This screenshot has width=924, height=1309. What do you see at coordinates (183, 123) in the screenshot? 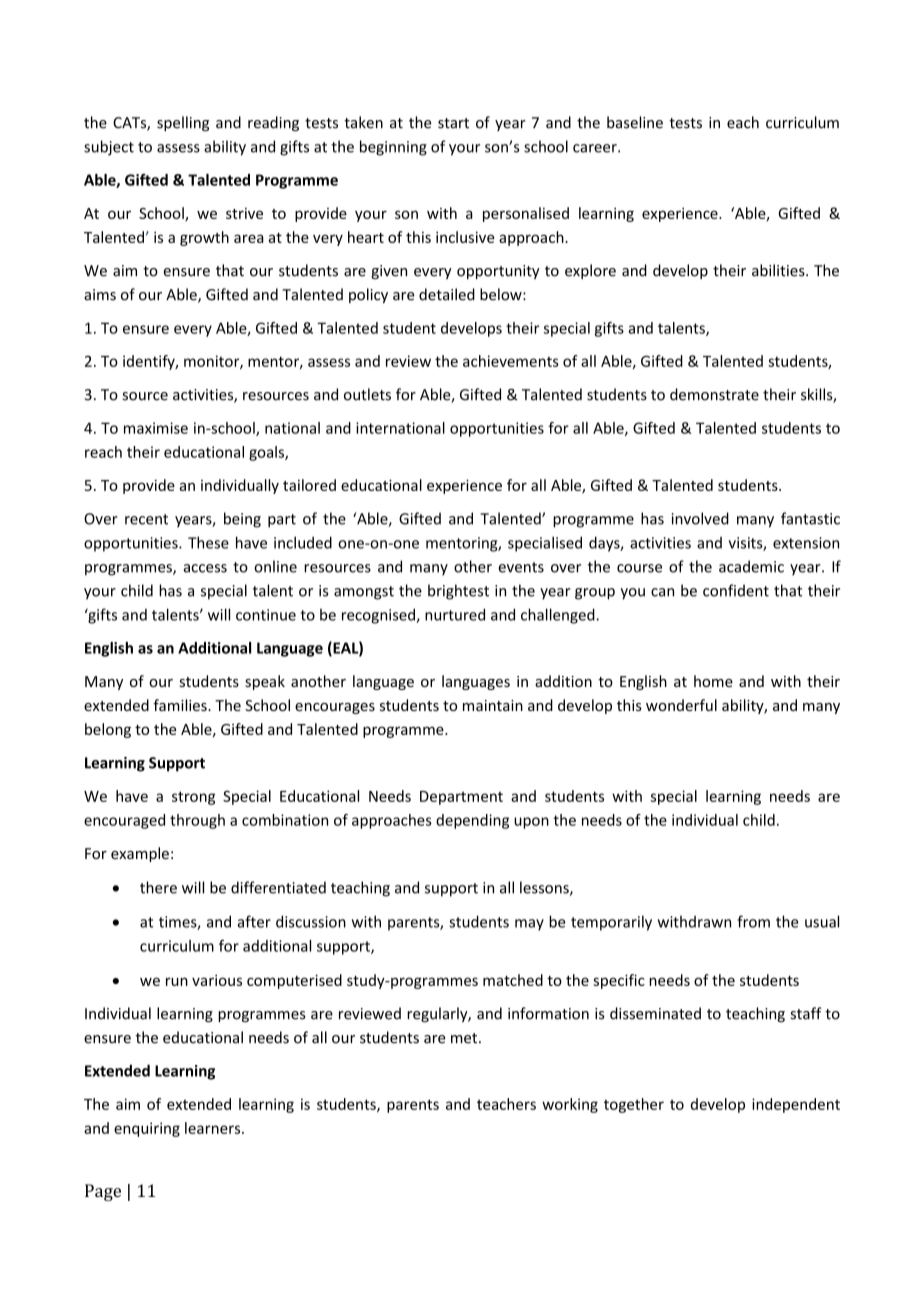
I see `spelling` at bounding box center [183, 123].
